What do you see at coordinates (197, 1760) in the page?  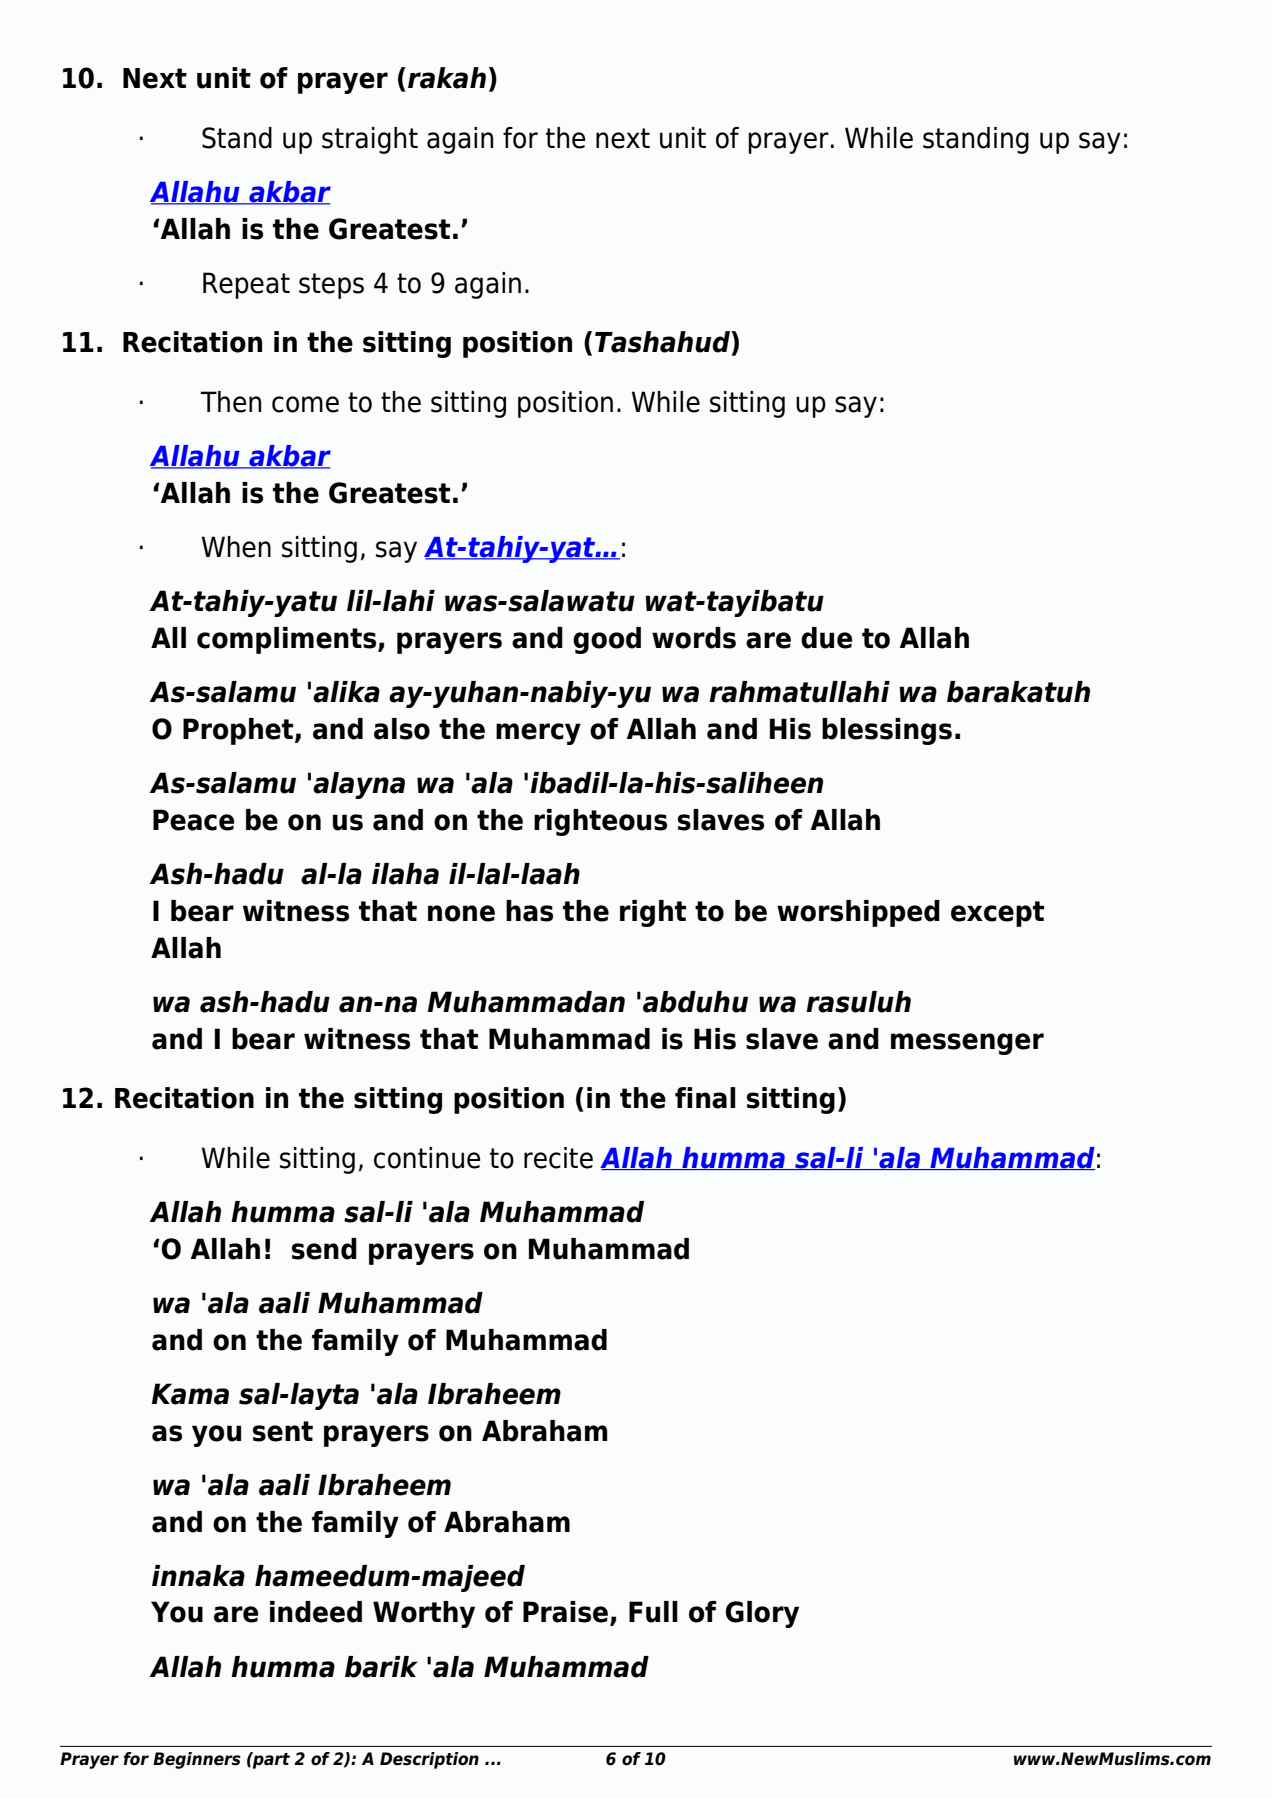 I see `Beginners` at bounding box center [197, 1760].
